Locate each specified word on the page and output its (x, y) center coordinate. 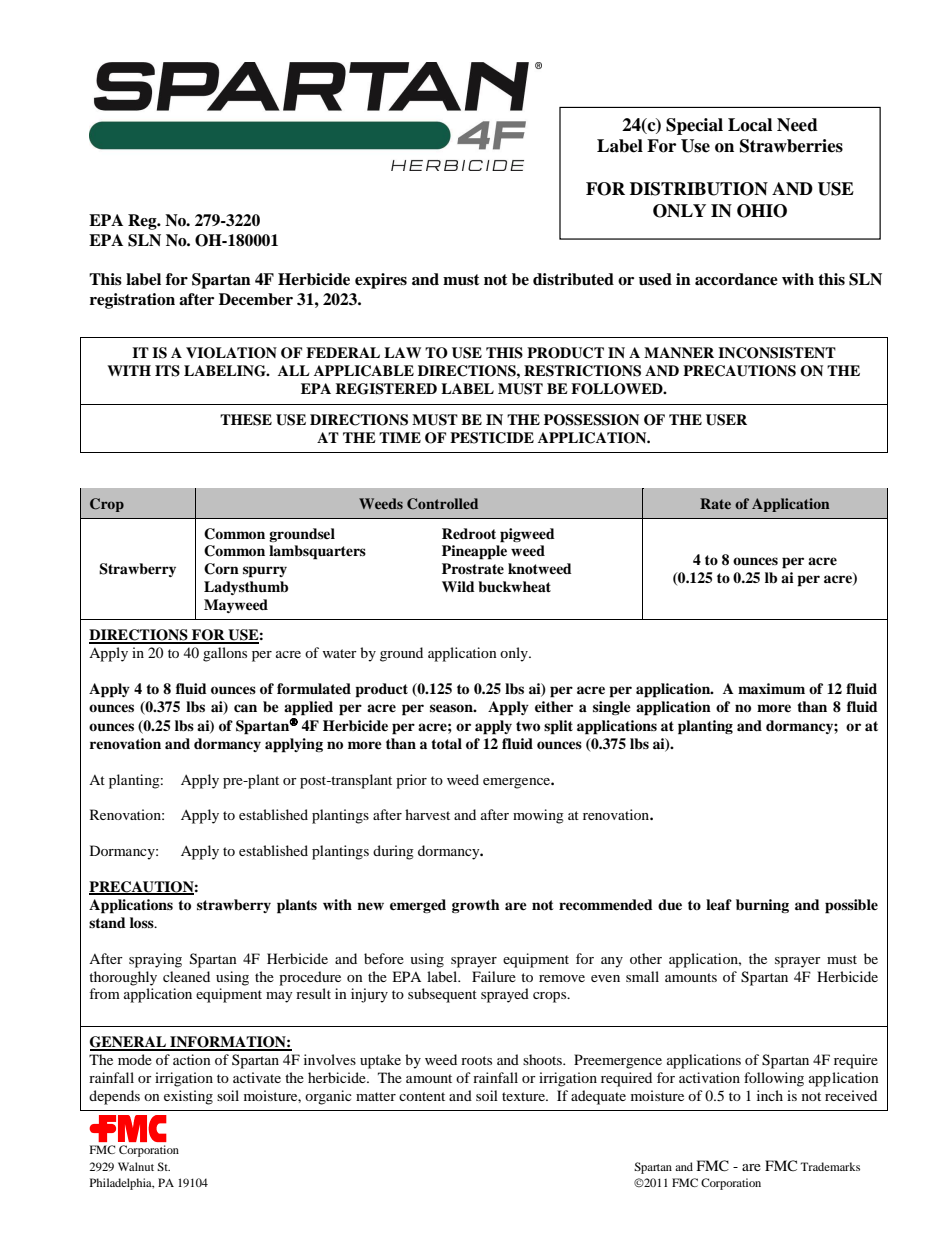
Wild (458, 586)
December (256, 299)
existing (188, 1097)
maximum (771, 688)
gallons (225, 654)
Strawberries (791, 146)
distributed (573, 279)
